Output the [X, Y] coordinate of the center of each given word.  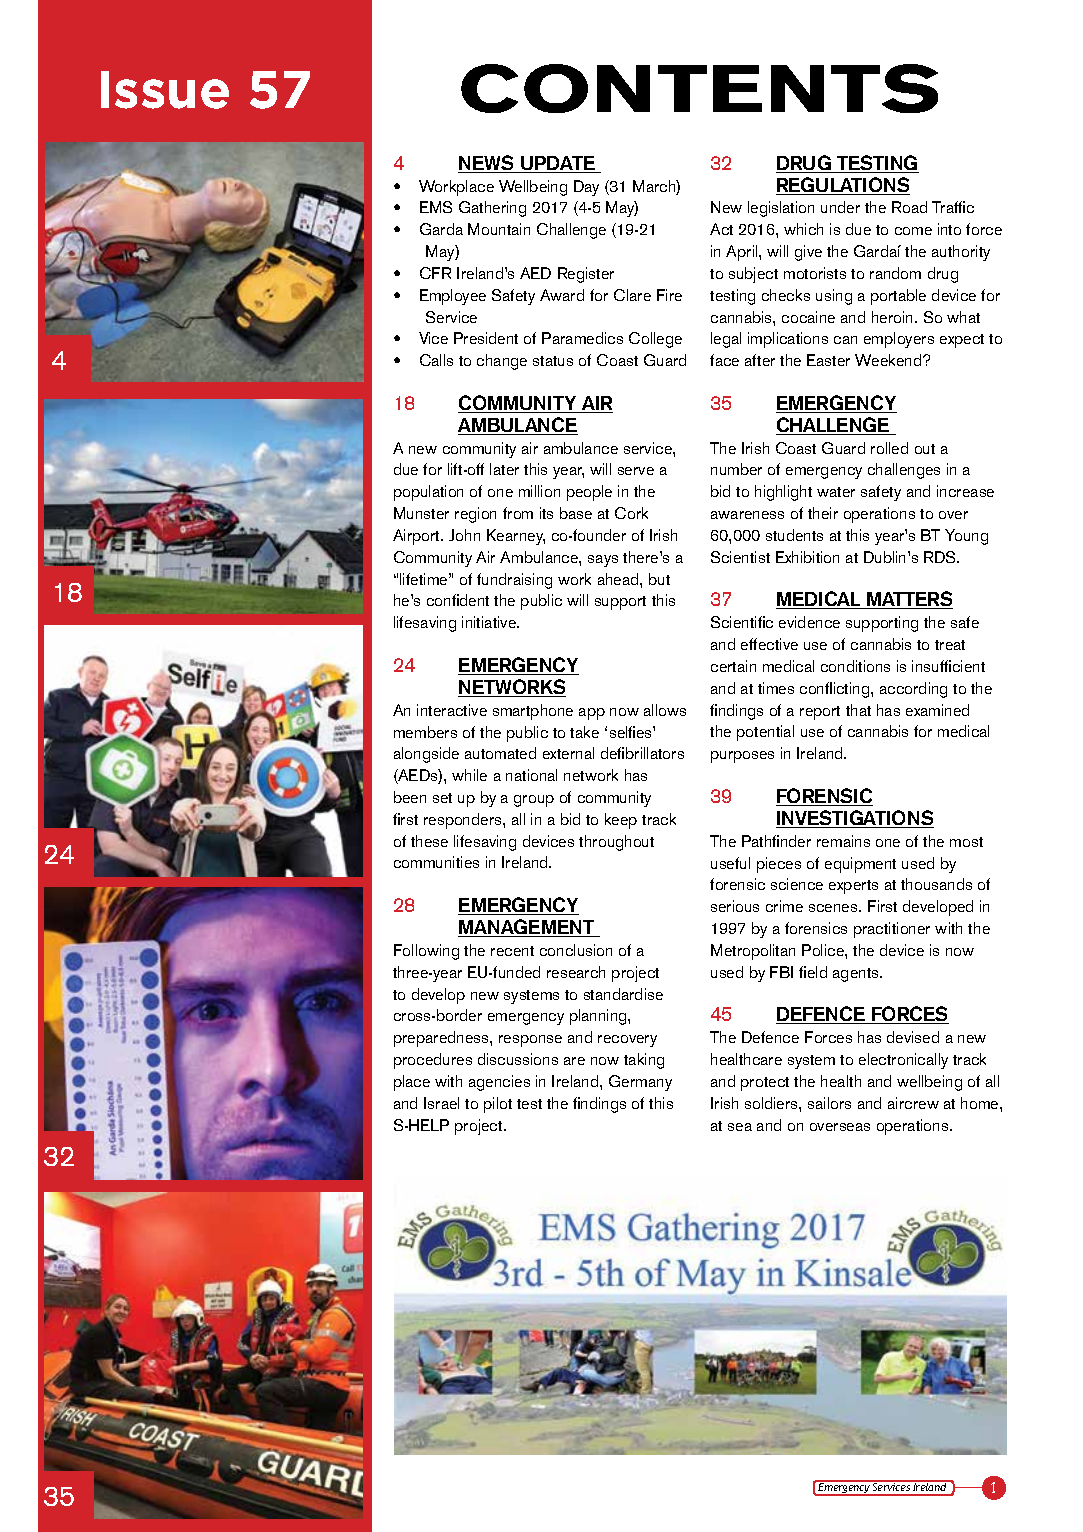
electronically [903, 1061]
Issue [165, 90]
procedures [433, 1061]
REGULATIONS [843, 186]
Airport [418, 537]
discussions [518, 1059]
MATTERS [909, 600]
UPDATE [558, 164]
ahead [619, 579]
